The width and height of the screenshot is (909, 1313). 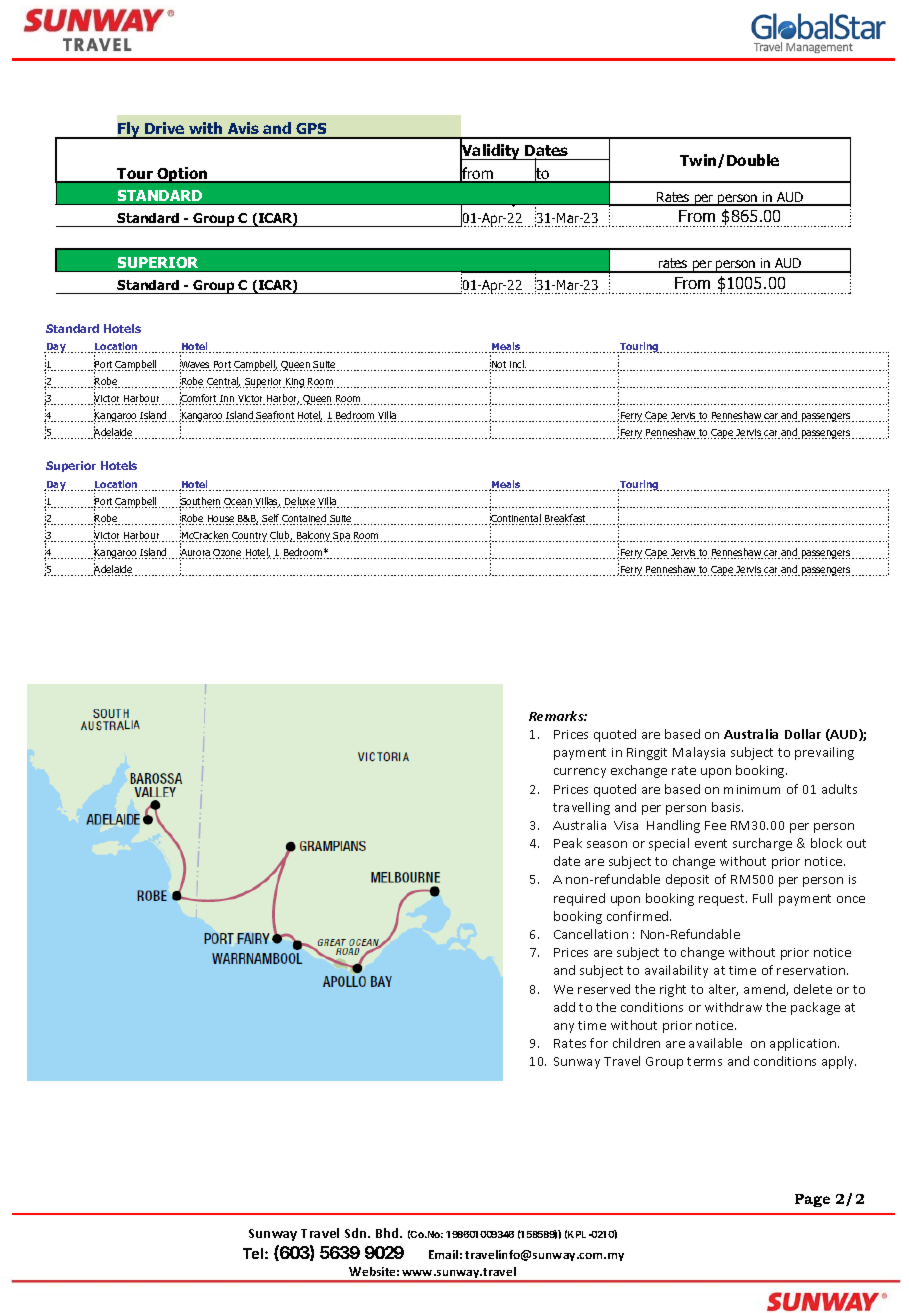 What do you see at coordinates (568, 843) in the screenshot?
I see `Peak` at bounding box center [568, 843].
